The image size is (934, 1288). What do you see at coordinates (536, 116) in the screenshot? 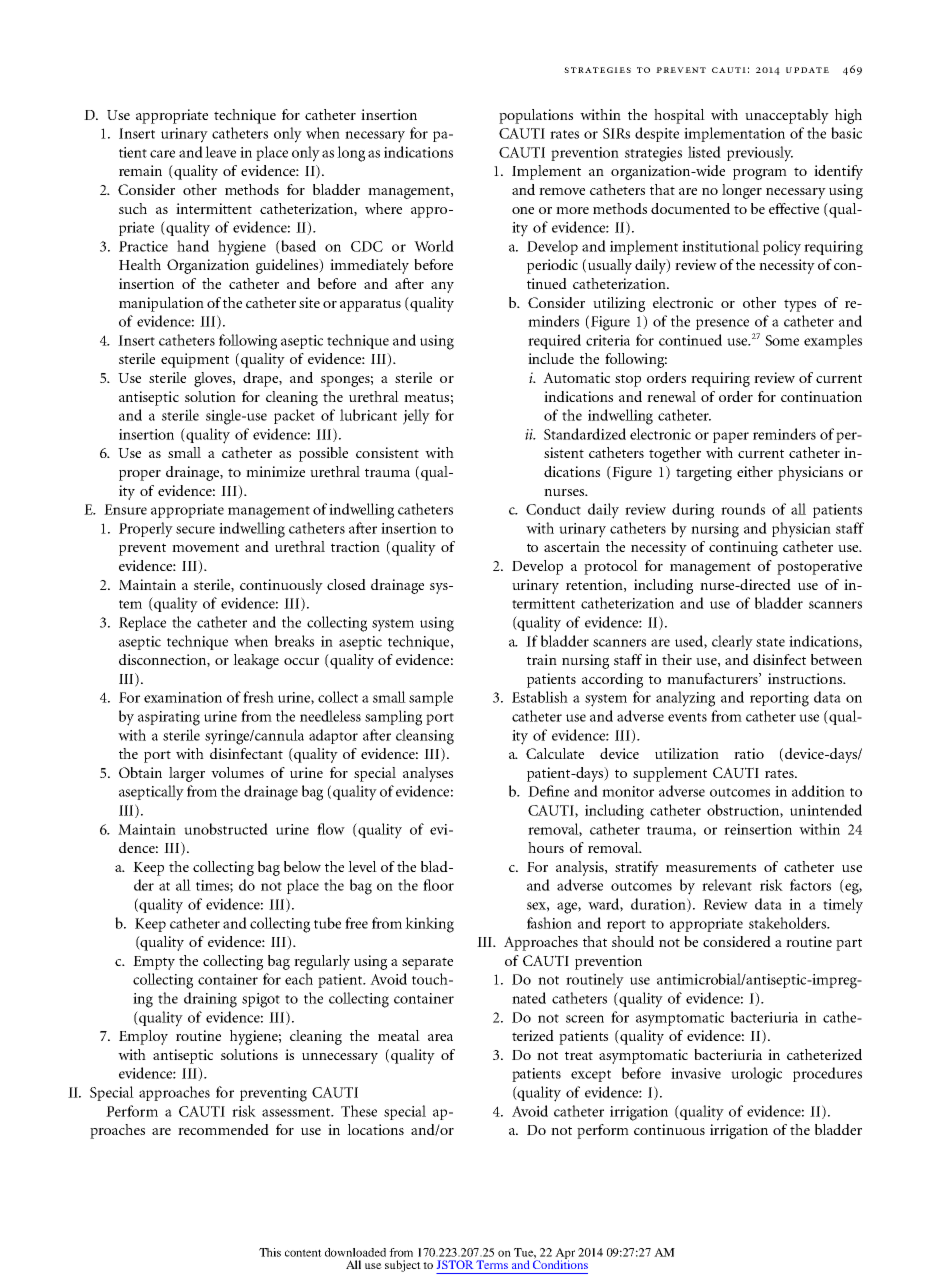
I see `populations` at bounding box center [536, 116].
